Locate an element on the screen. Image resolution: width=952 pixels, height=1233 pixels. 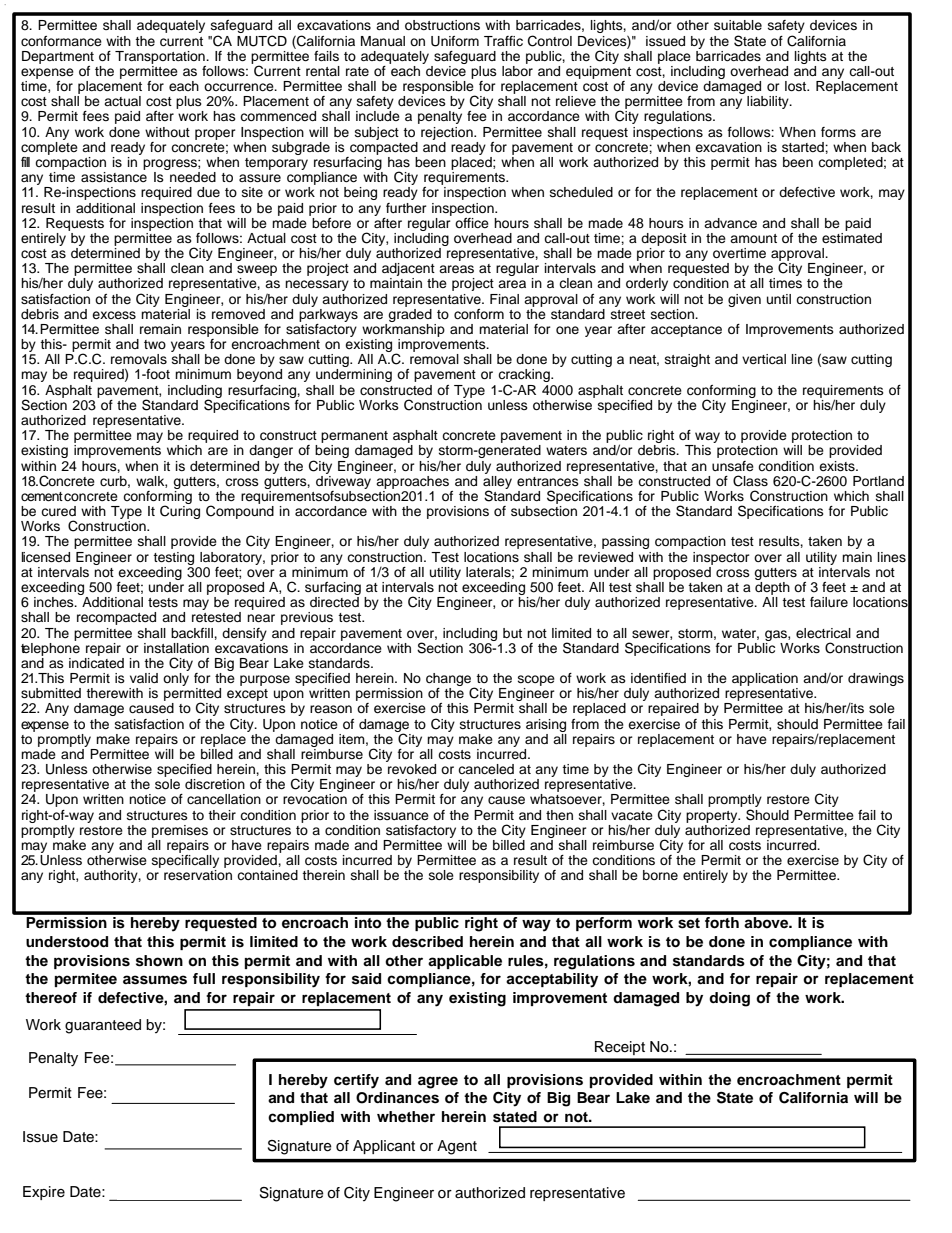
depth is located at coordinates (772, 587).
